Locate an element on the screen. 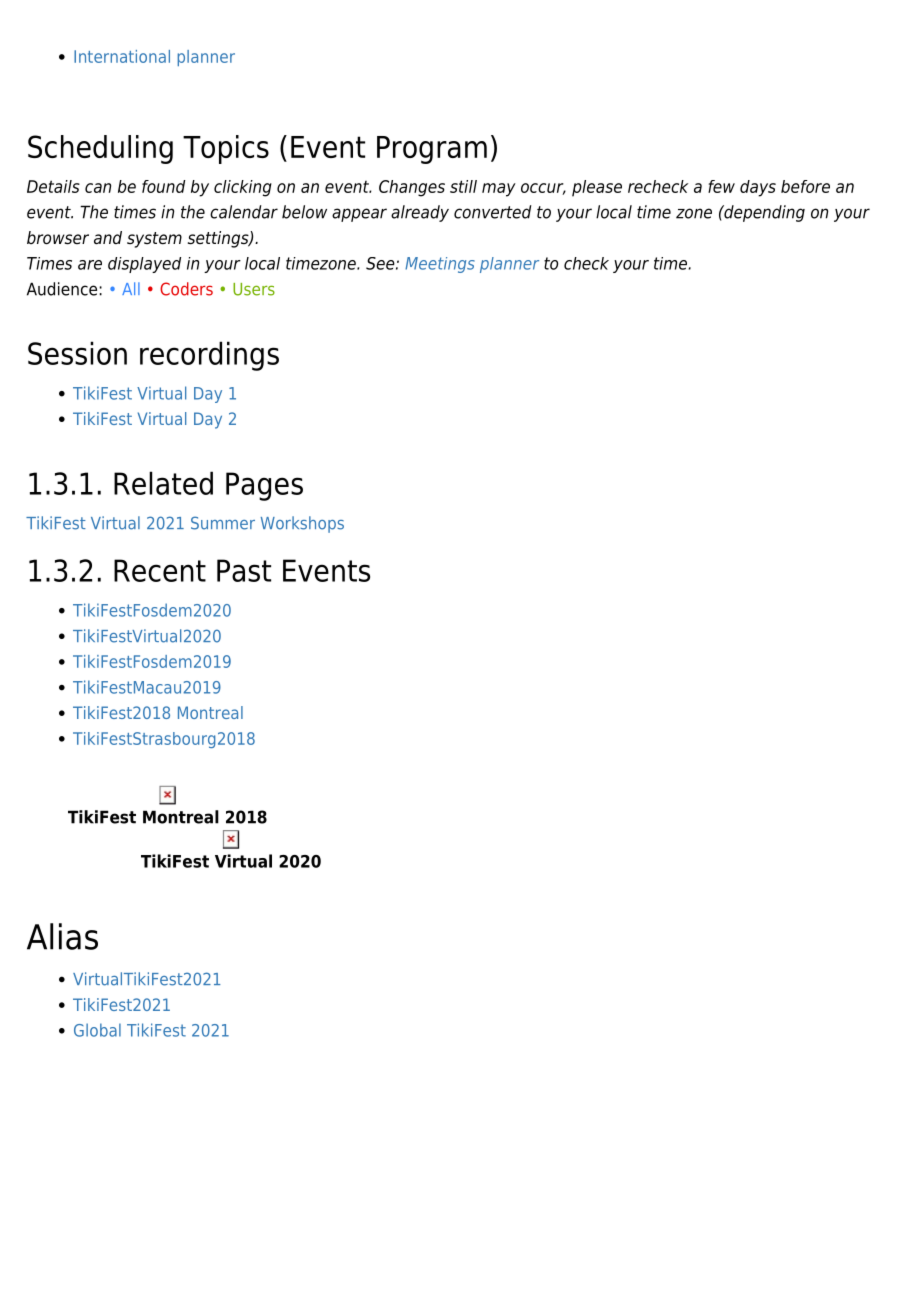 This screenshot has width=924, height=1308. International is located at coordinates (122, 56).
